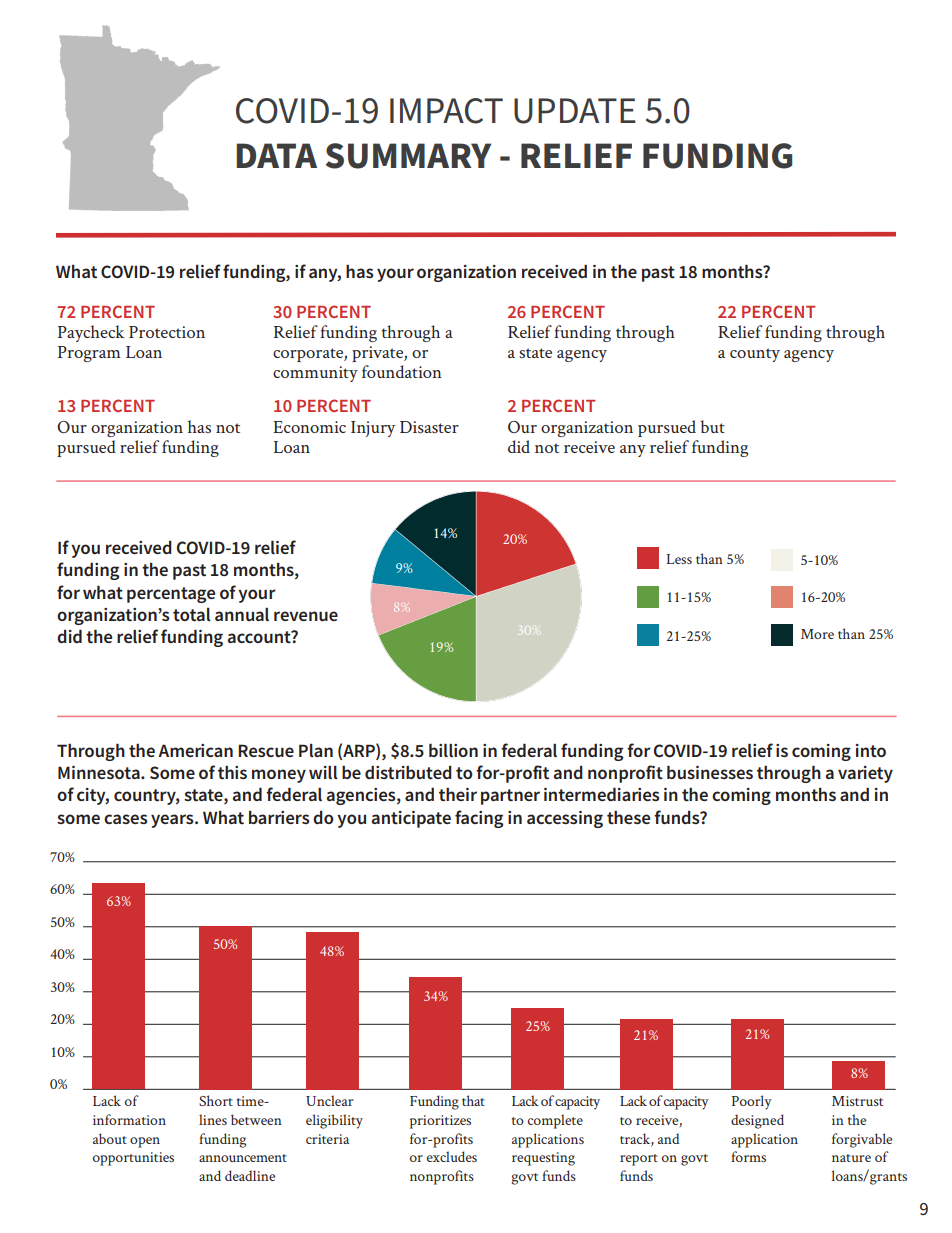  What do you see at coordinates (145, 1142) in the screenshot?
I see `open` at bounding box center [145, 1142].
